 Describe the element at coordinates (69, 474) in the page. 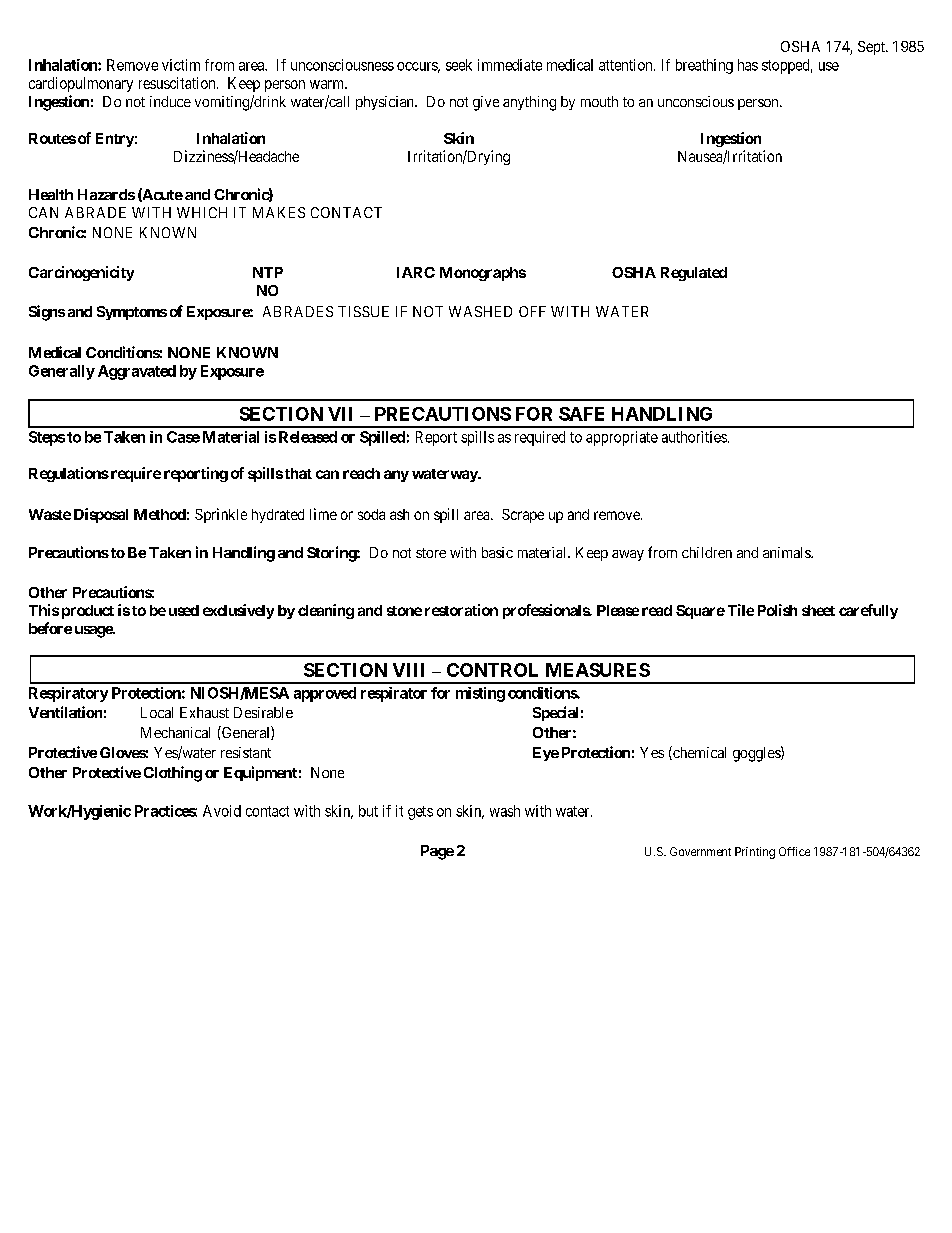

I see `Regulations` at that location.
